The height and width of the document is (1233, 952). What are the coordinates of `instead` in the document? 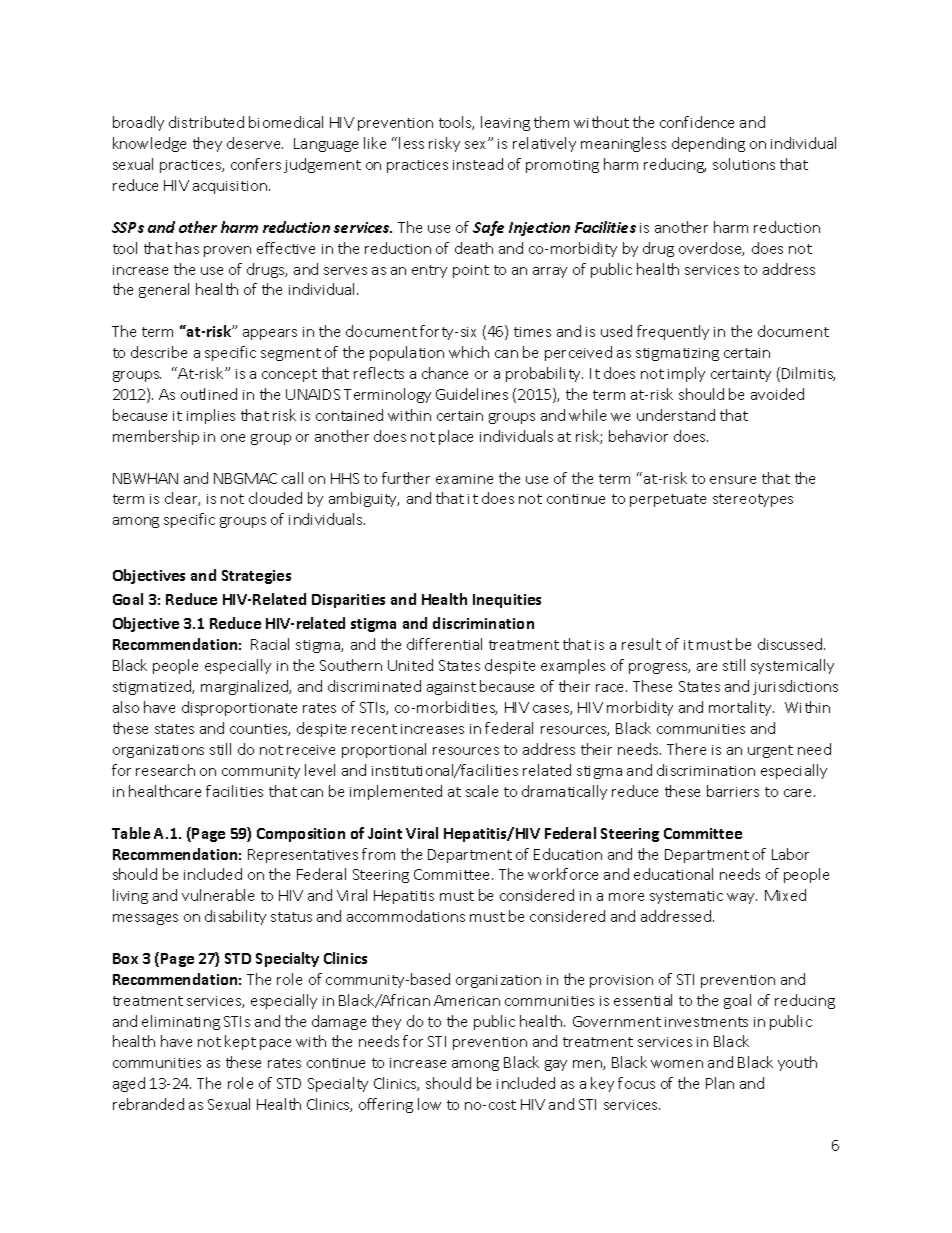 It's located at (478, 164).
